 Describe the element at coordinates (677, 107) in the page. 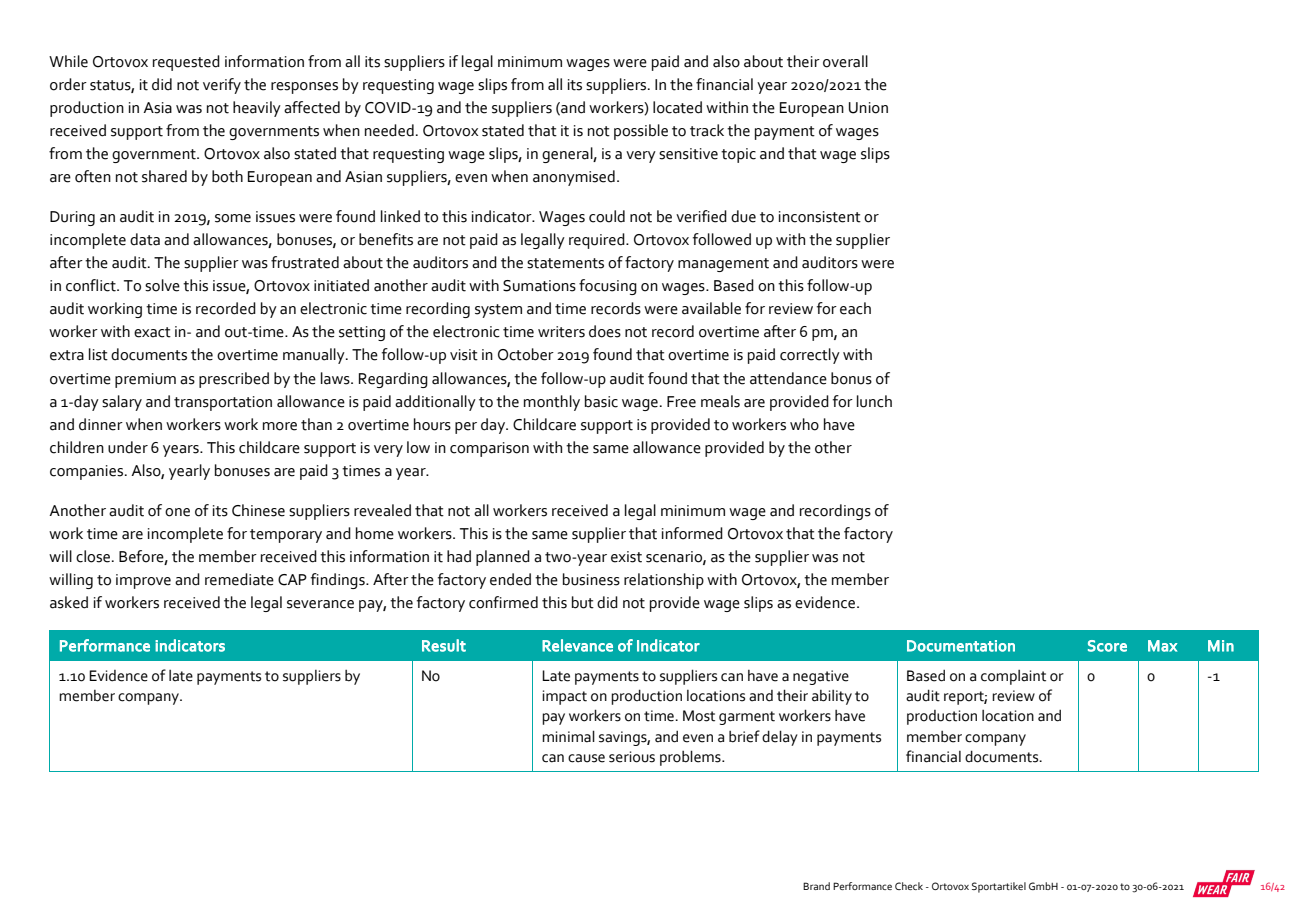

I see `located` at that location.
